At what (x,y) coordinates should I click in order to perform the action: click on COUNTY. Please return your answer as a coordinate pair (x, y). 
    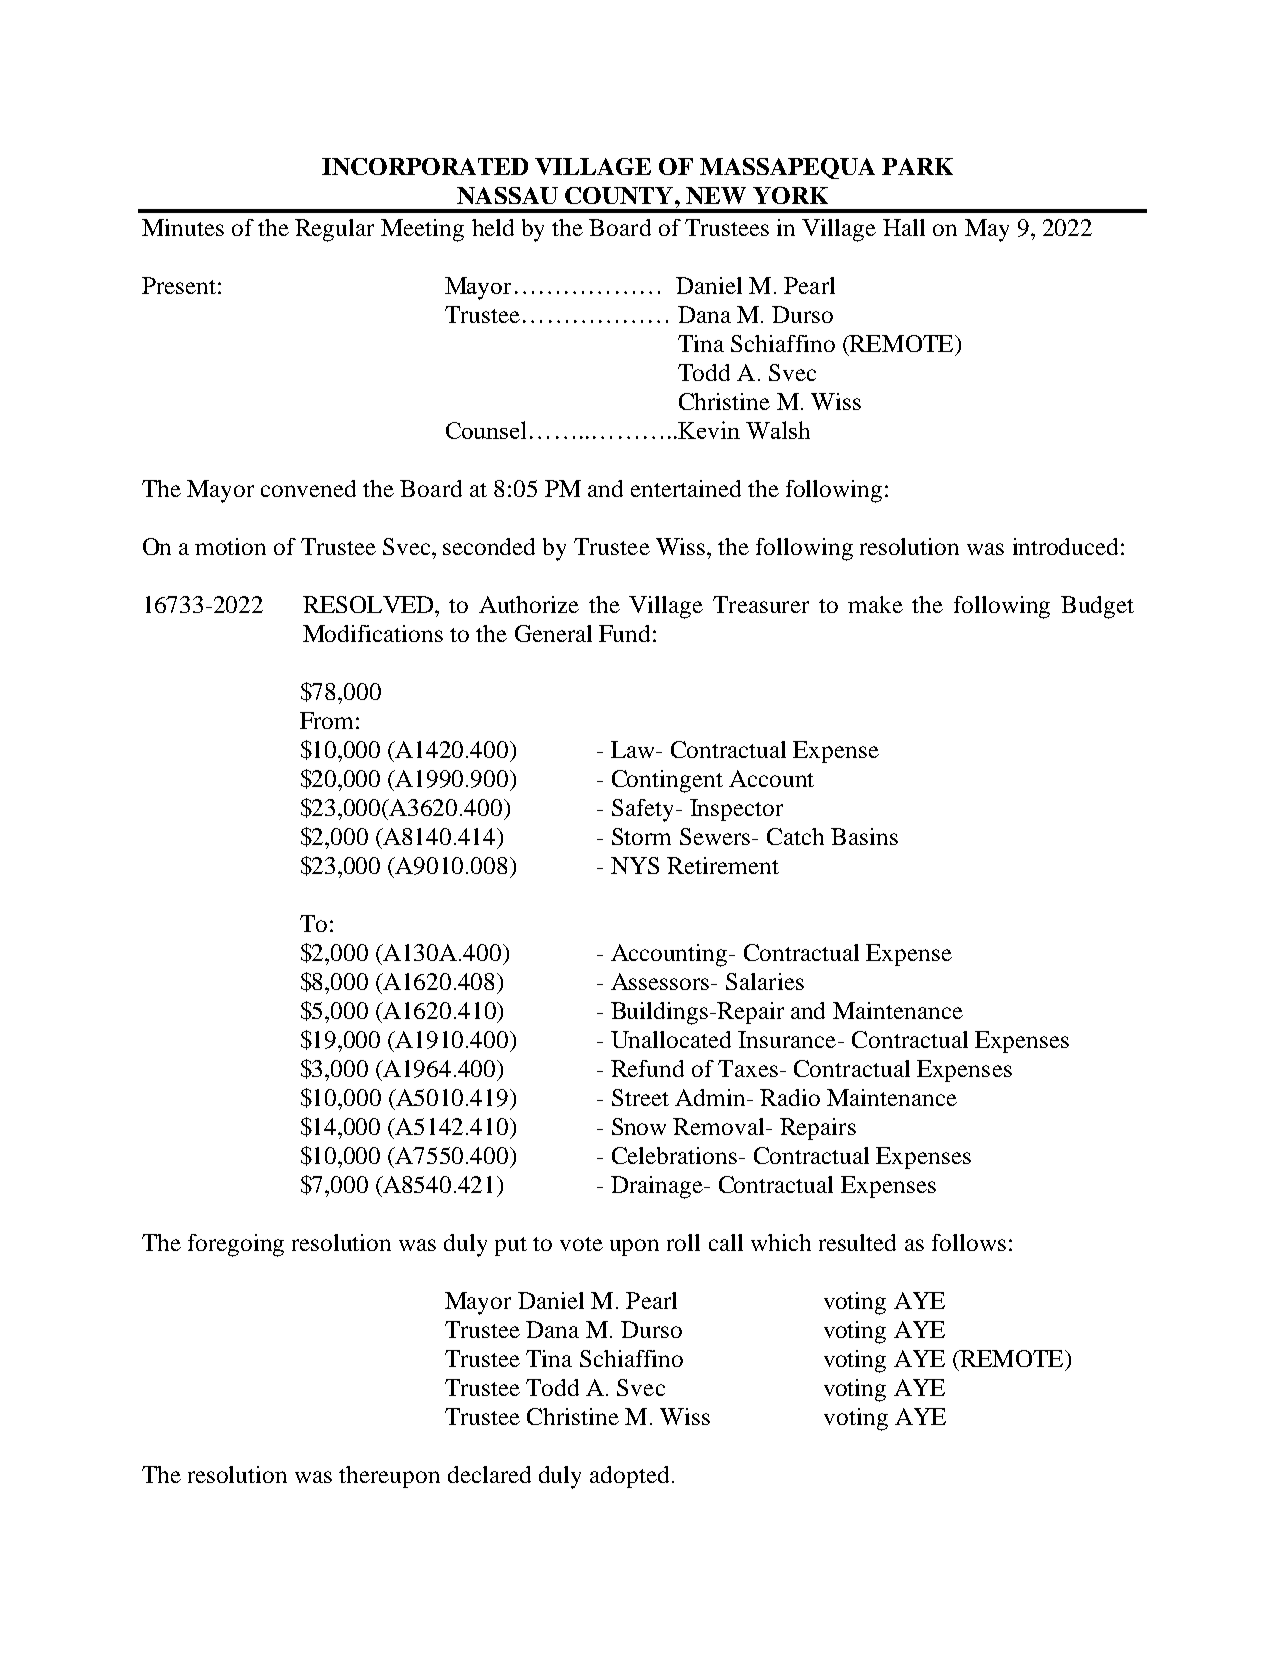
    Looking at the image, I should click on (619, 195).
